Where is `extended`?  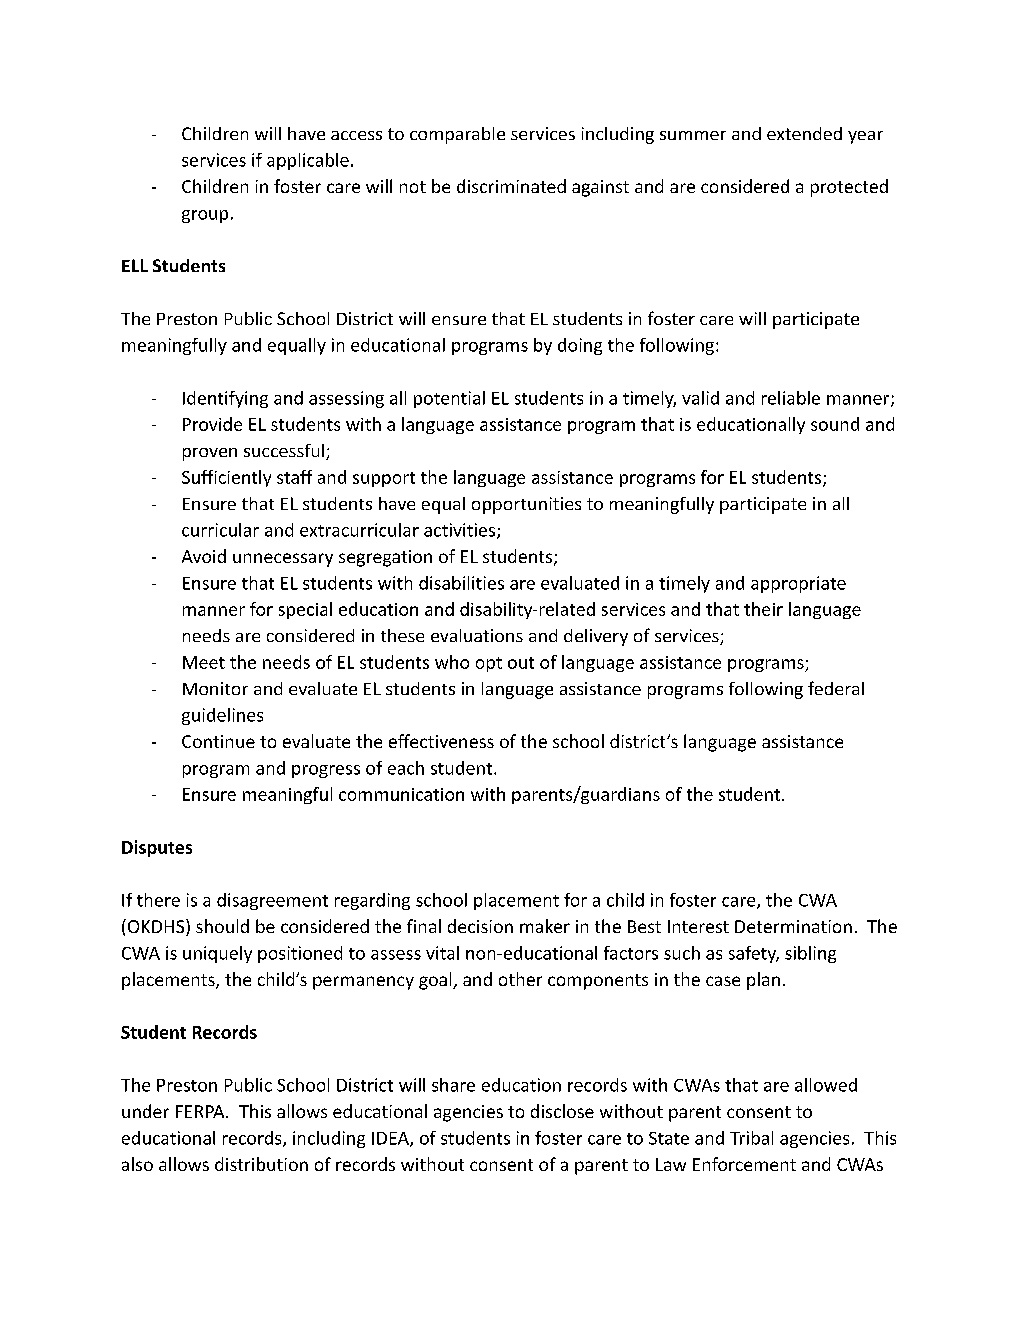
extended is located at coordinates (804, 133).
